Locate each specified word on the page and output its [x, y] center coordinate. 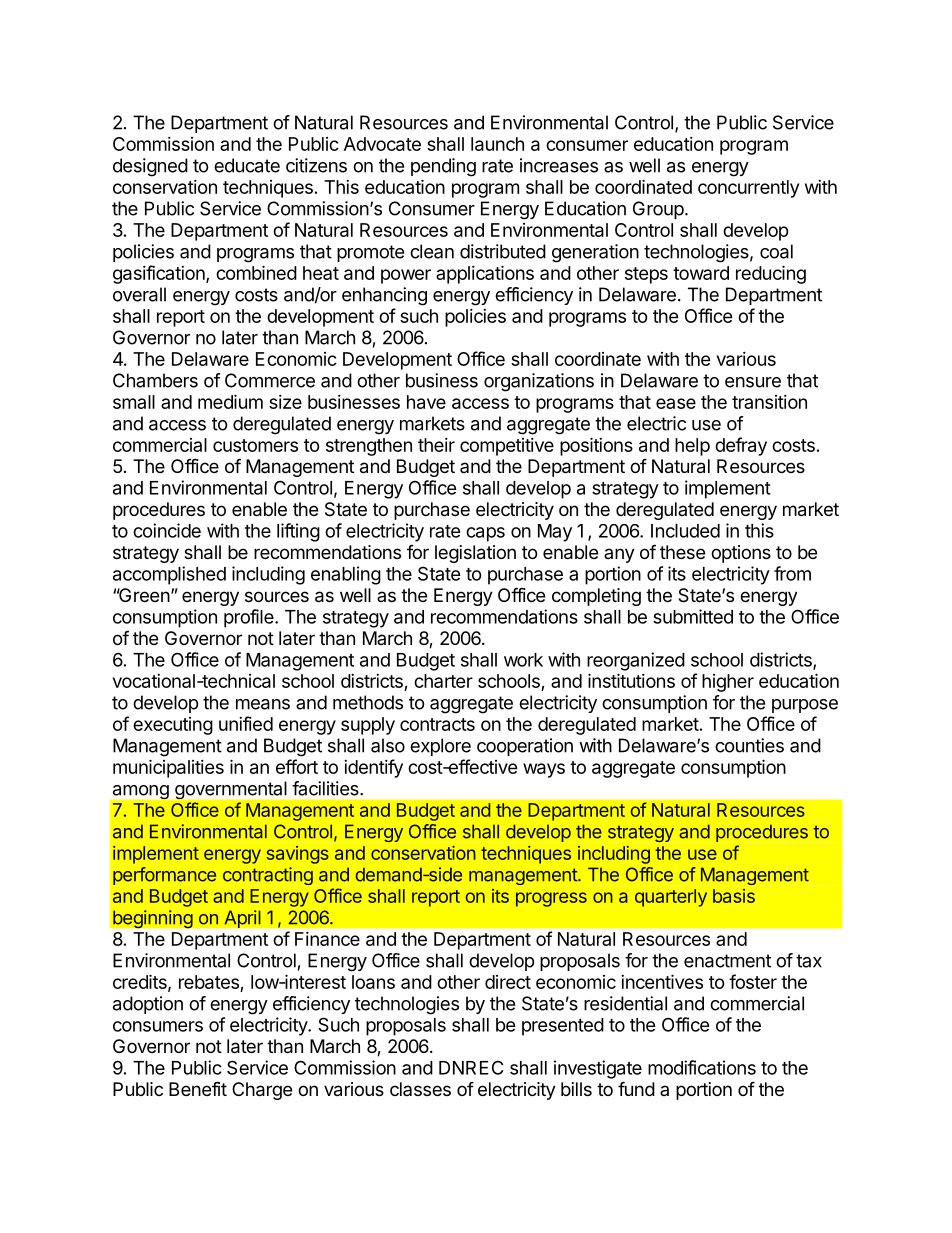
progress [551, 899]
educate [247, 165]
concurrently [748, 189]
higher [728, 683]
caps [485, 534]
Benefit [198, 1089]
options [741, 554]
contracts [437, 724]
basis [734, 896]
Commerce [270, 380]
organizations [539, 382]
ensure [753, 382]
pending [443, 167]
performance [164, 876]
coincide [167, 530]
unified [246, 723]
